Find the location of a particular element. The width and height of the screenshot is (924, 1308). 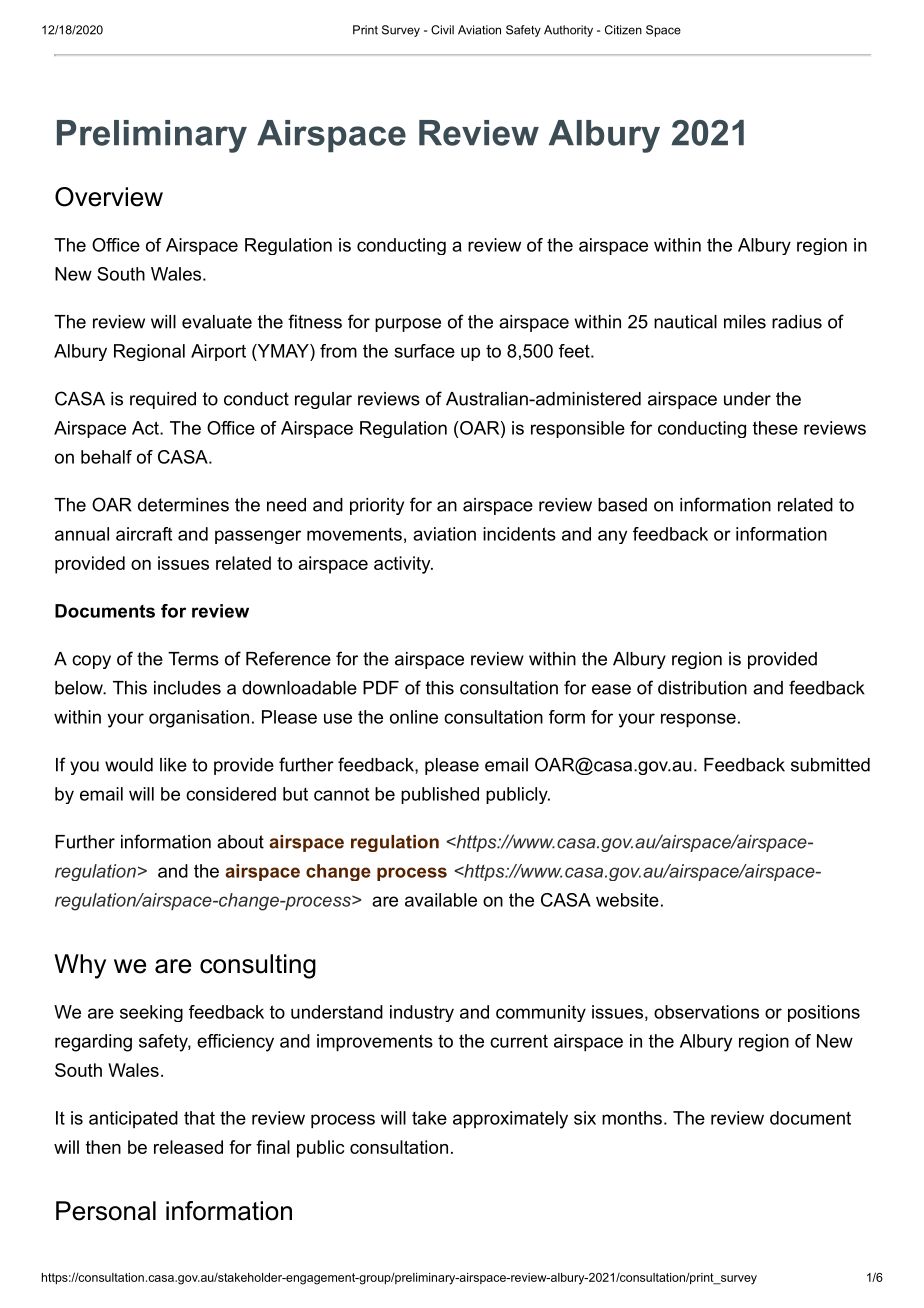

these is located at coordinates (775, 428).
